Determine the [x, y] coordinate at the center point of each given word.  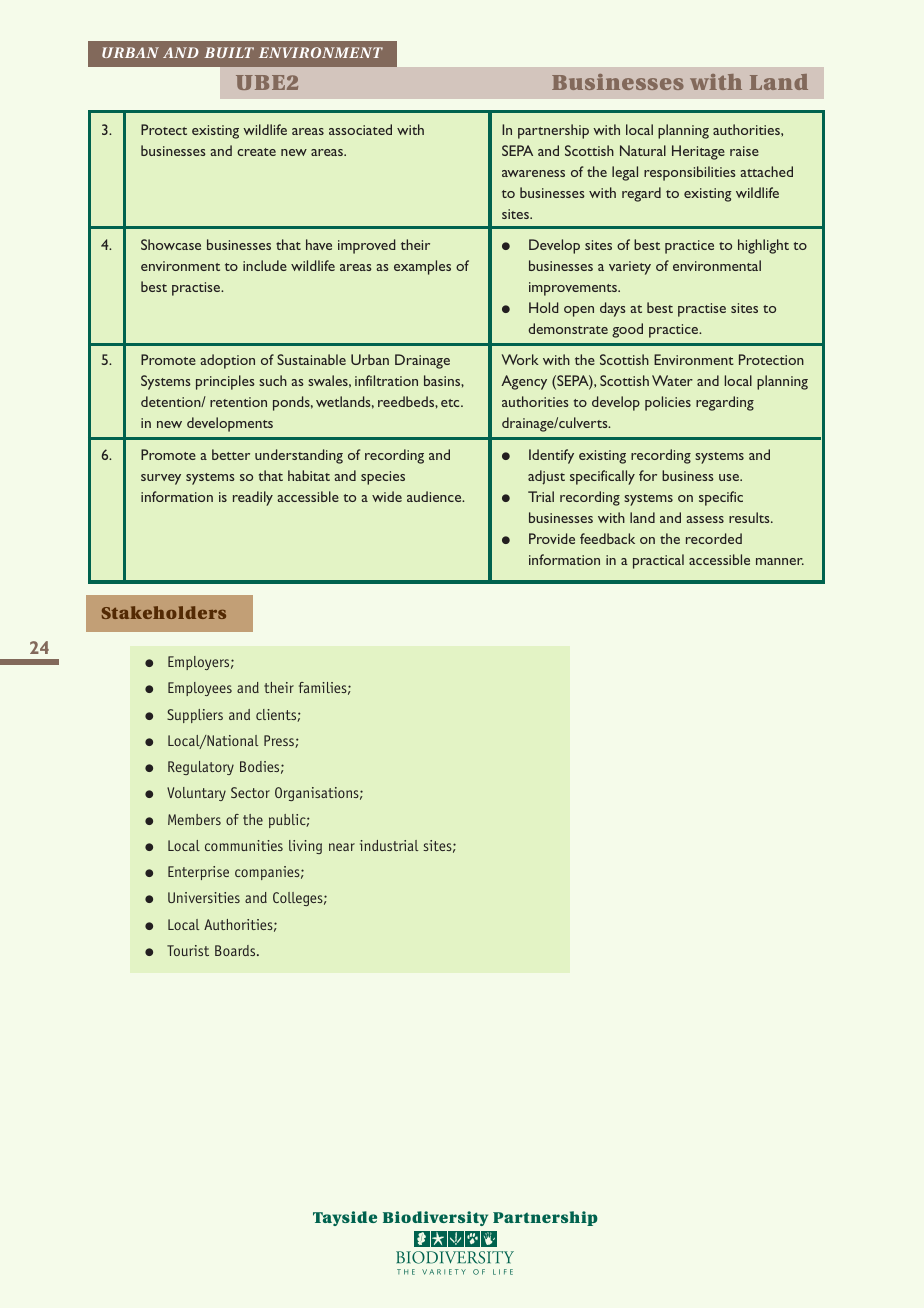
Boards [236, 950]
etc [451, 403]
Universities [204, 897]
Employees [200, 689]
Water [672, 380]
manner [780, 561]
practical [658, 561]
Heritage [698, 152]
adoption [227, 361]
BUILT [229, 52]
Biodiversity [435, 1218]
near [342, 847]
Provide [552, 538]
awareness [533, 173]
